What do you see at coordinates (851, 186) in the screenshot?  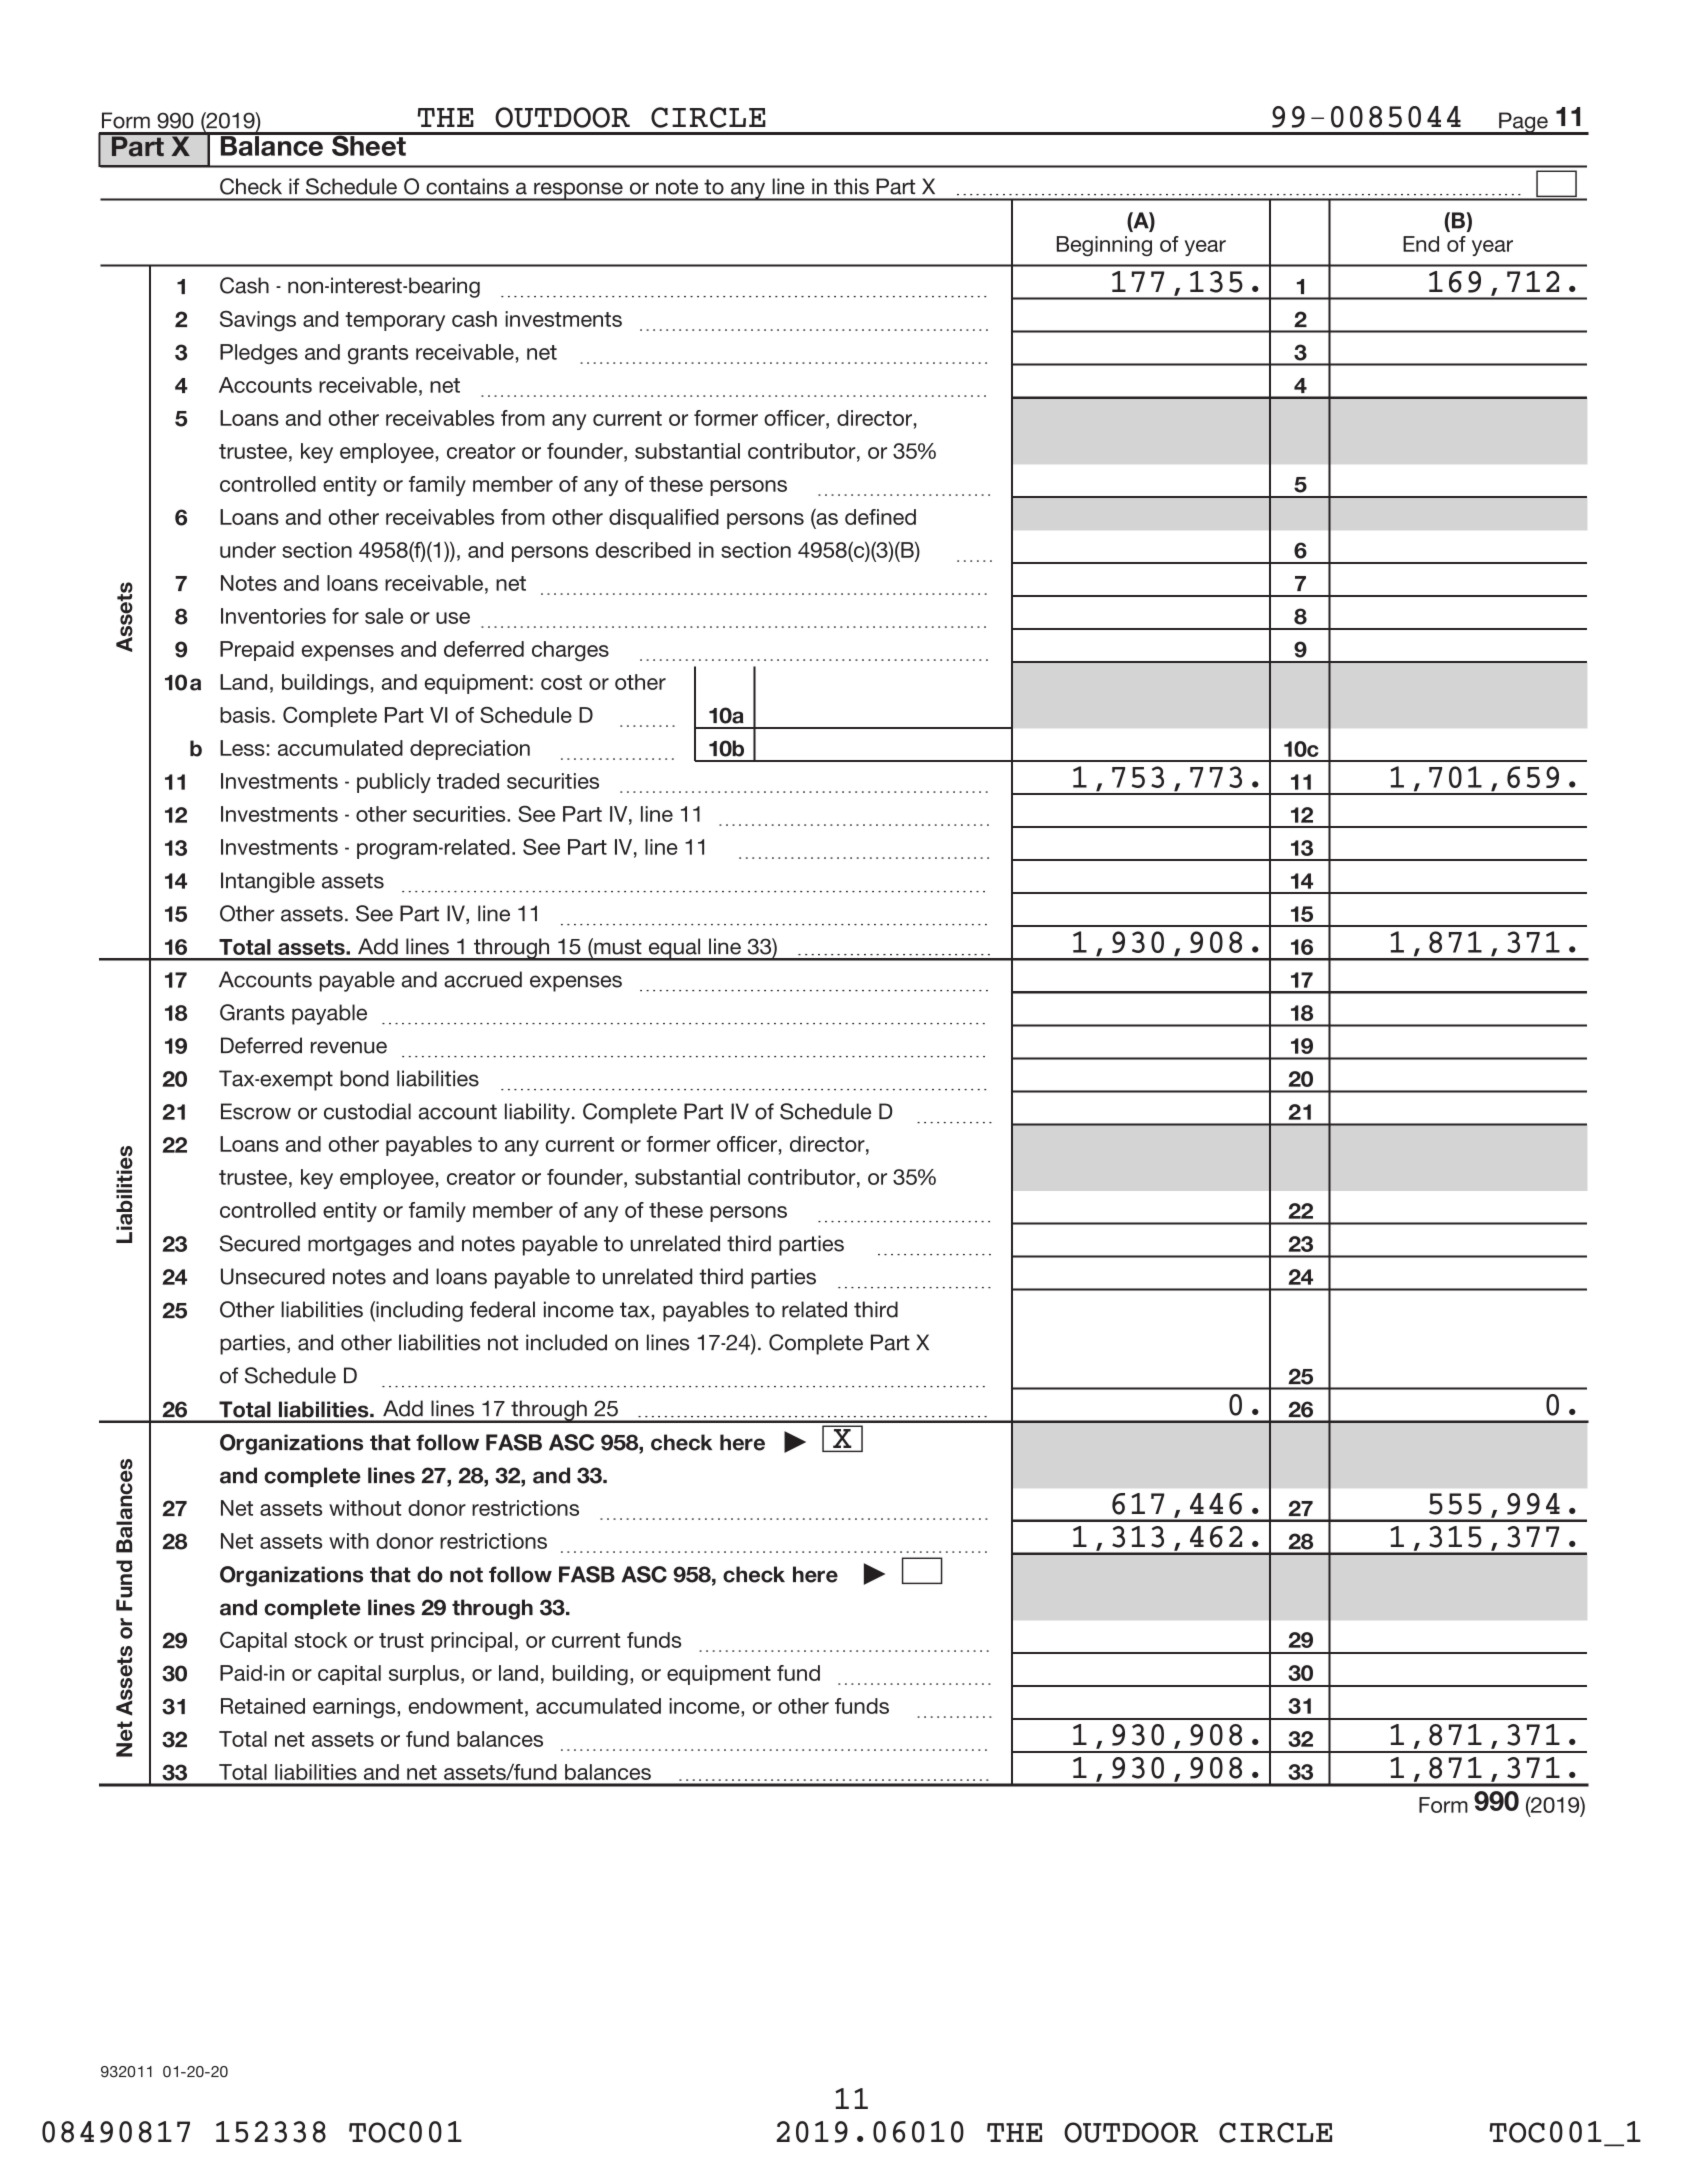 I see `this` at bounding box center [851, 186].
